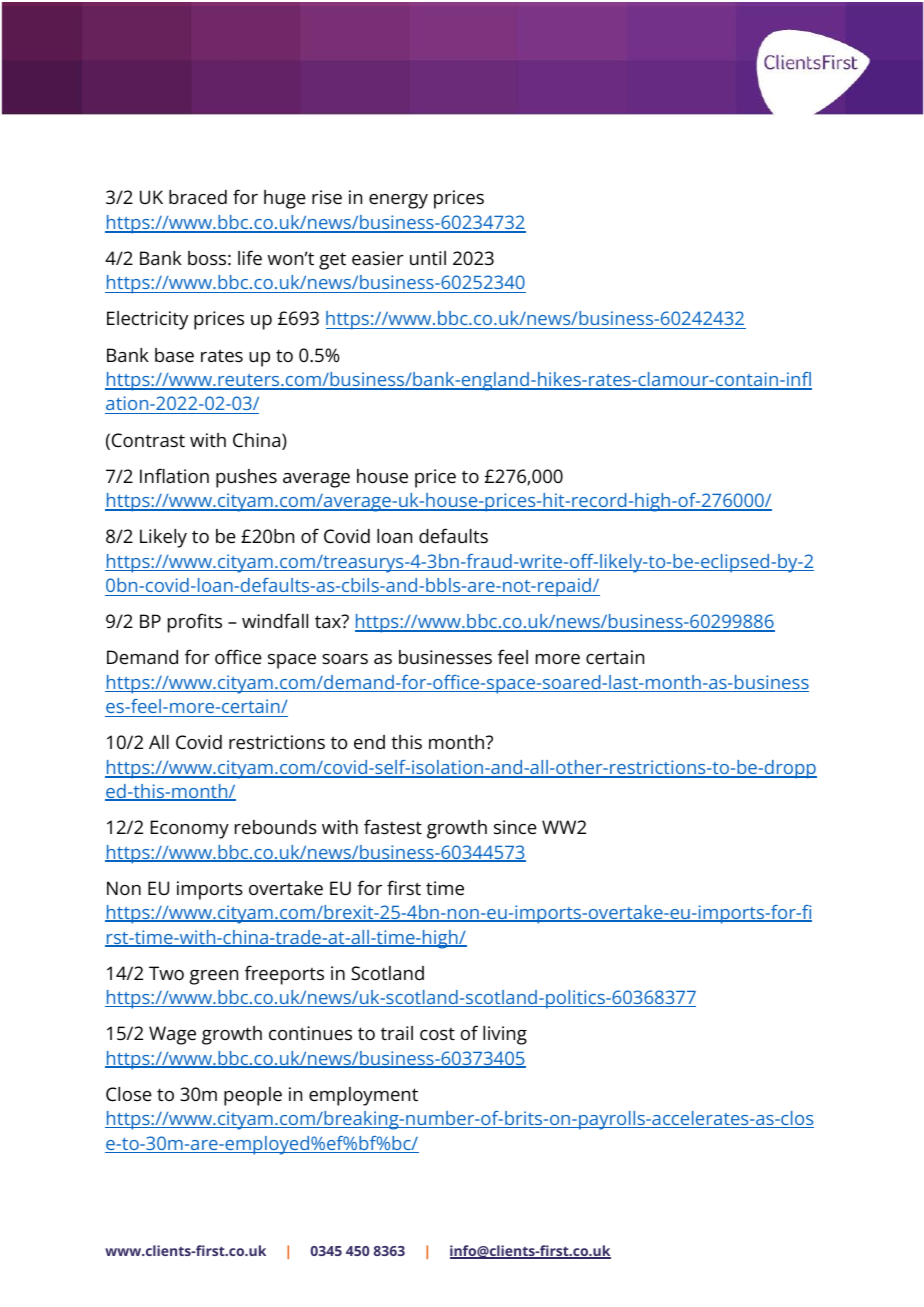 The height and width of the screenshot is (1307, 924). I want to click on Wage, so click(172, 1035).
